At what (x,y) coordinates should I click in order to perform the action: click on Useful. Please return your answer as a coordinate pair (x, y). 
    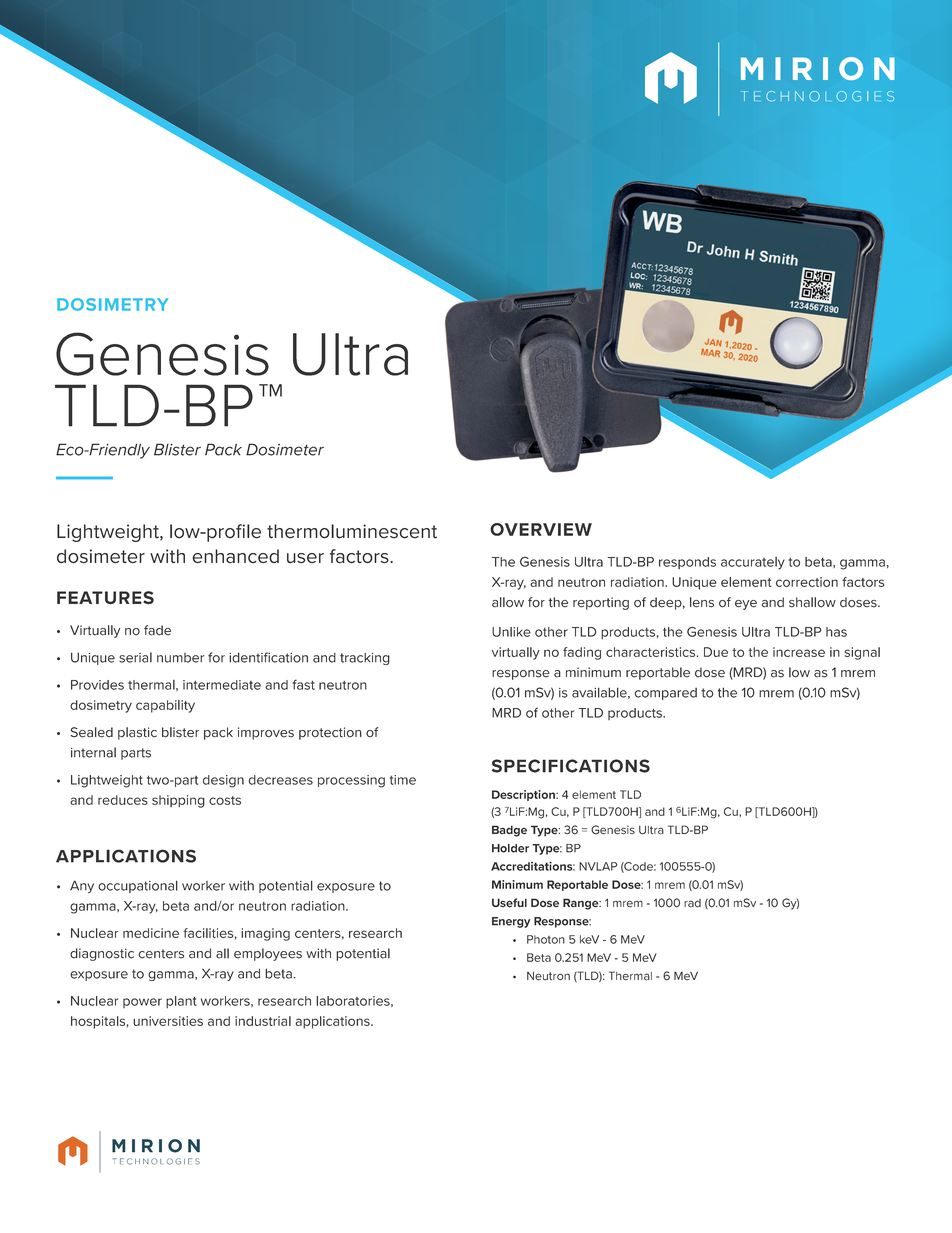
    Looking at the image, I should click on (509, 903).
